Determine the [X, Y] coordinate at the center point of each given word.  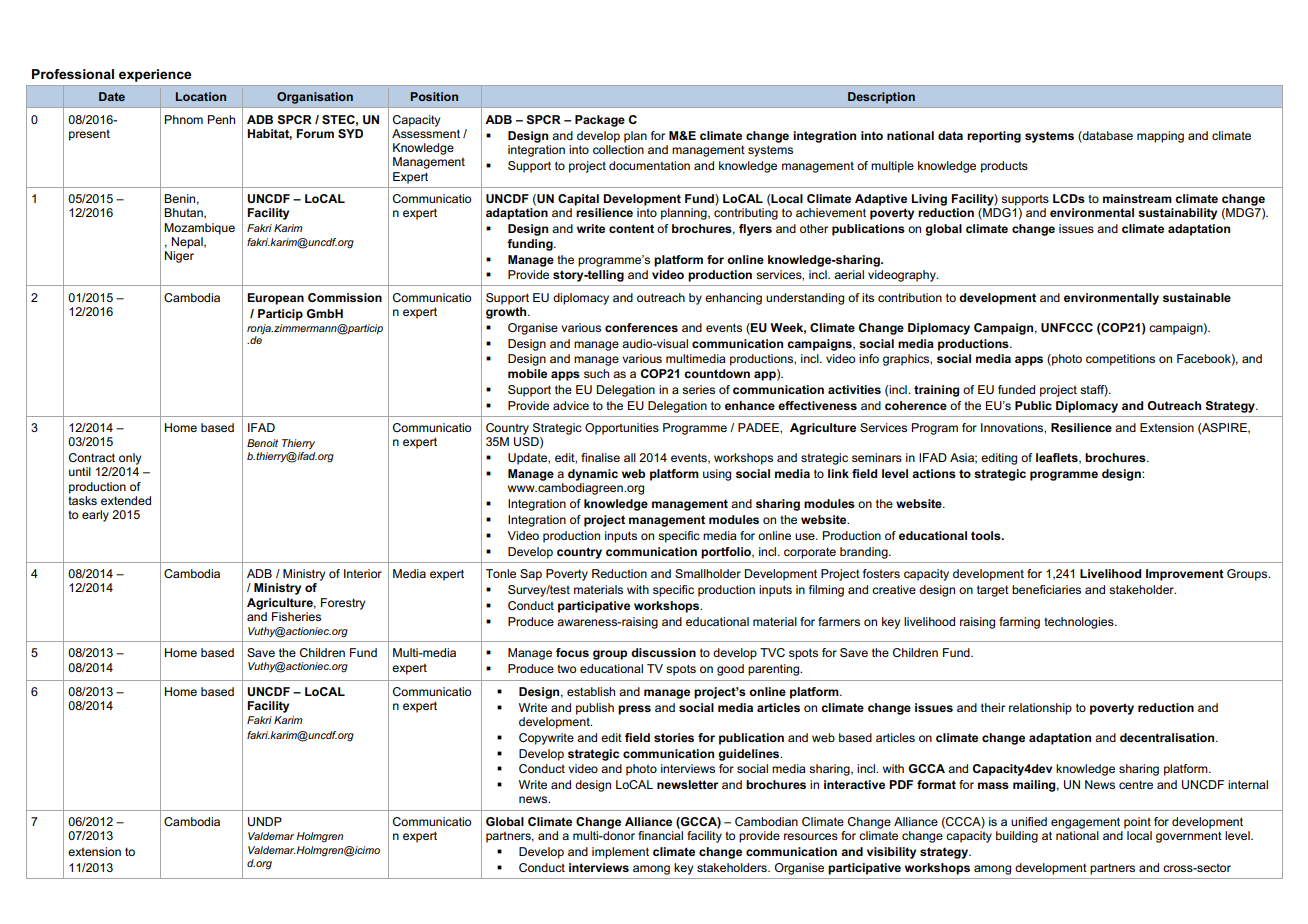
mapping [1160, 137]
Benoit [262, 443]
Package [600, 121]
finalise [600, 457]
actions [934, 473]
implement [620, 853]
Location [201, 96]
